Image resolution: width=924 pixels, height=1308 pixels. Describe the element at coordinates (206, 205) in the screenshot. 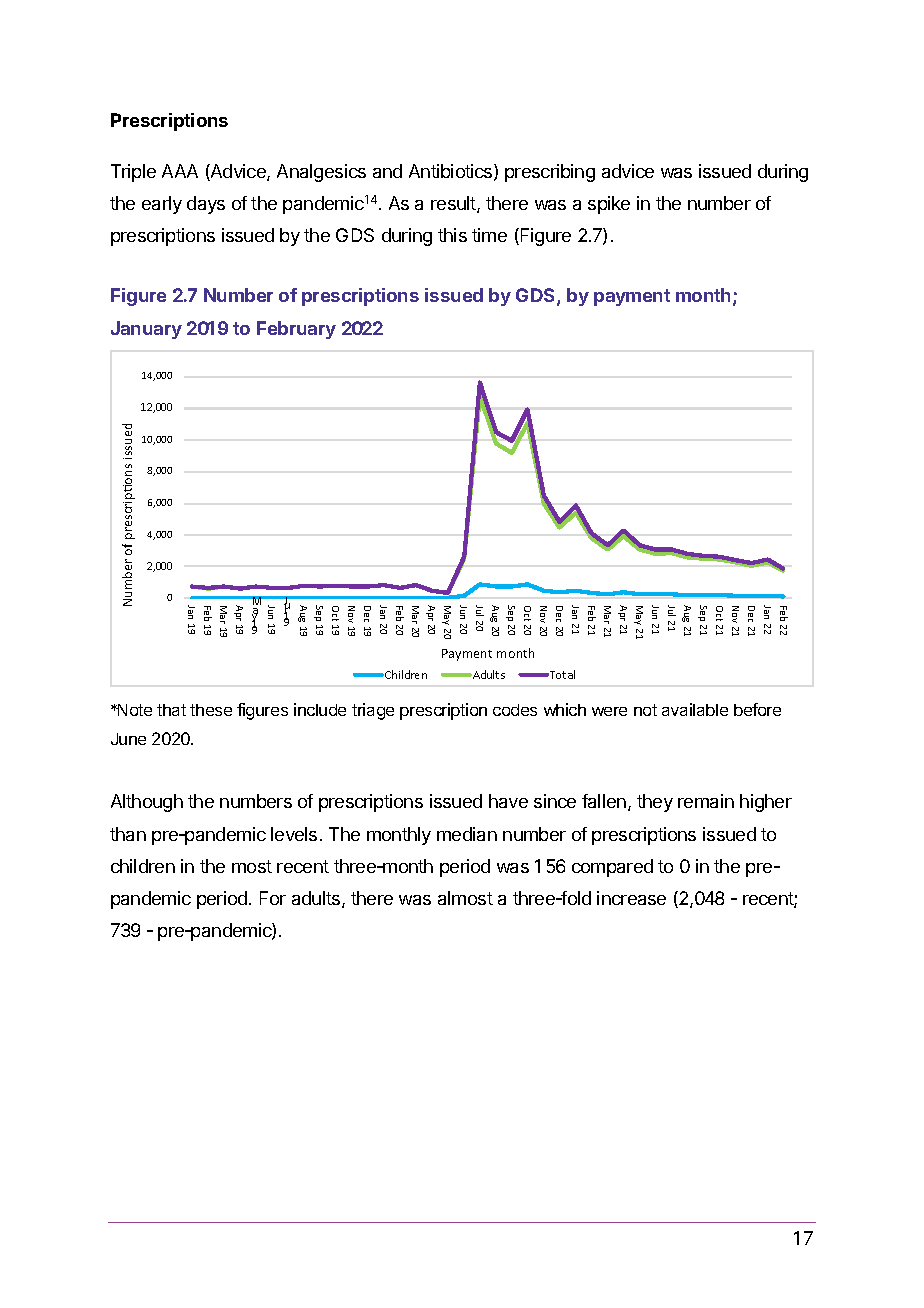

I see `days` at that location.
